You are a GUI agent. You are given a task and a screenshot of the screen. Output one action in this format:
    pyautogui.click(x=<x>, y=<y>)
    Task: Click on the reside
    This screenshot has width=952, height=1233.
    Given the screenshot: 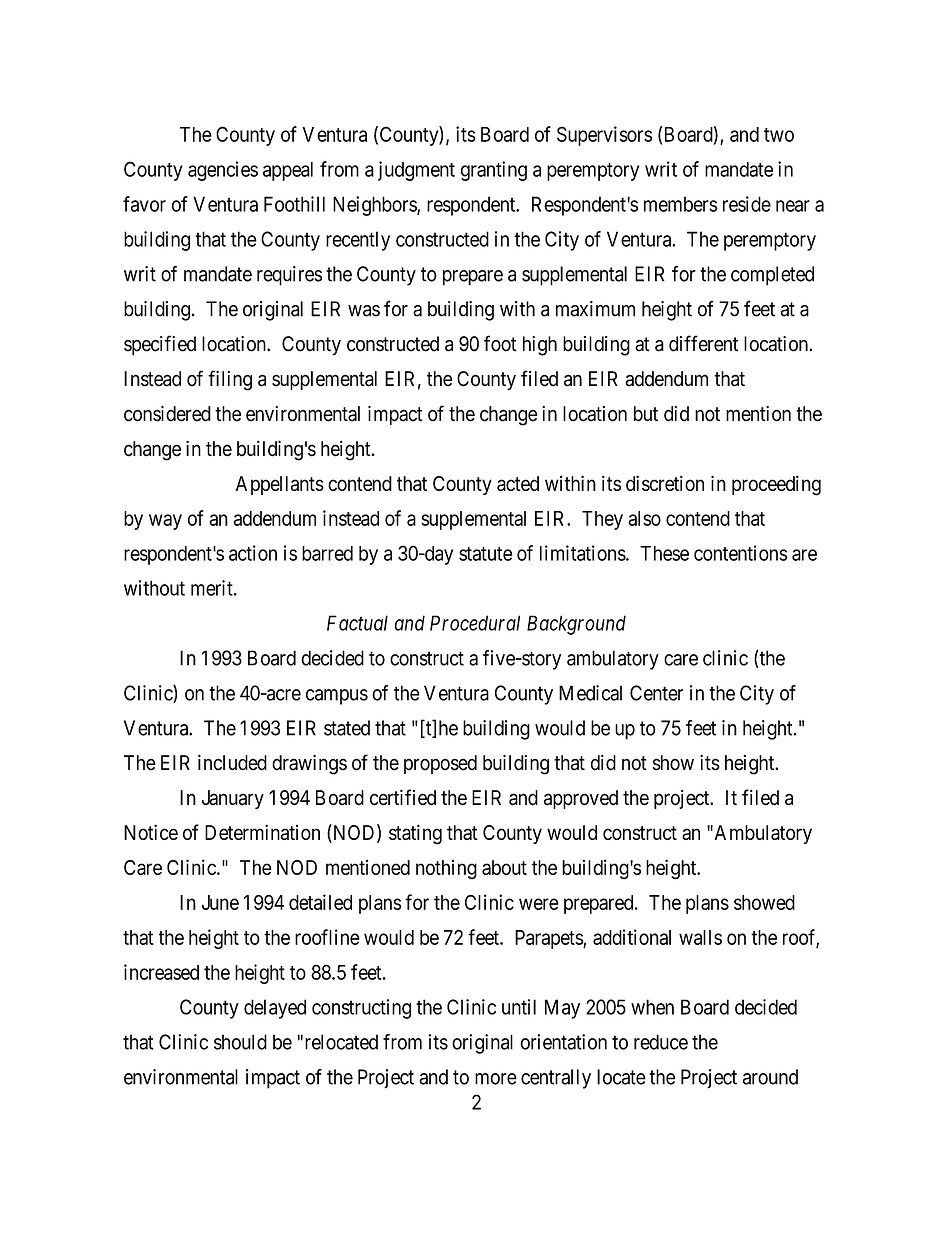 What is the action you would take?
    pyautogui.click(x=747, y=204)
